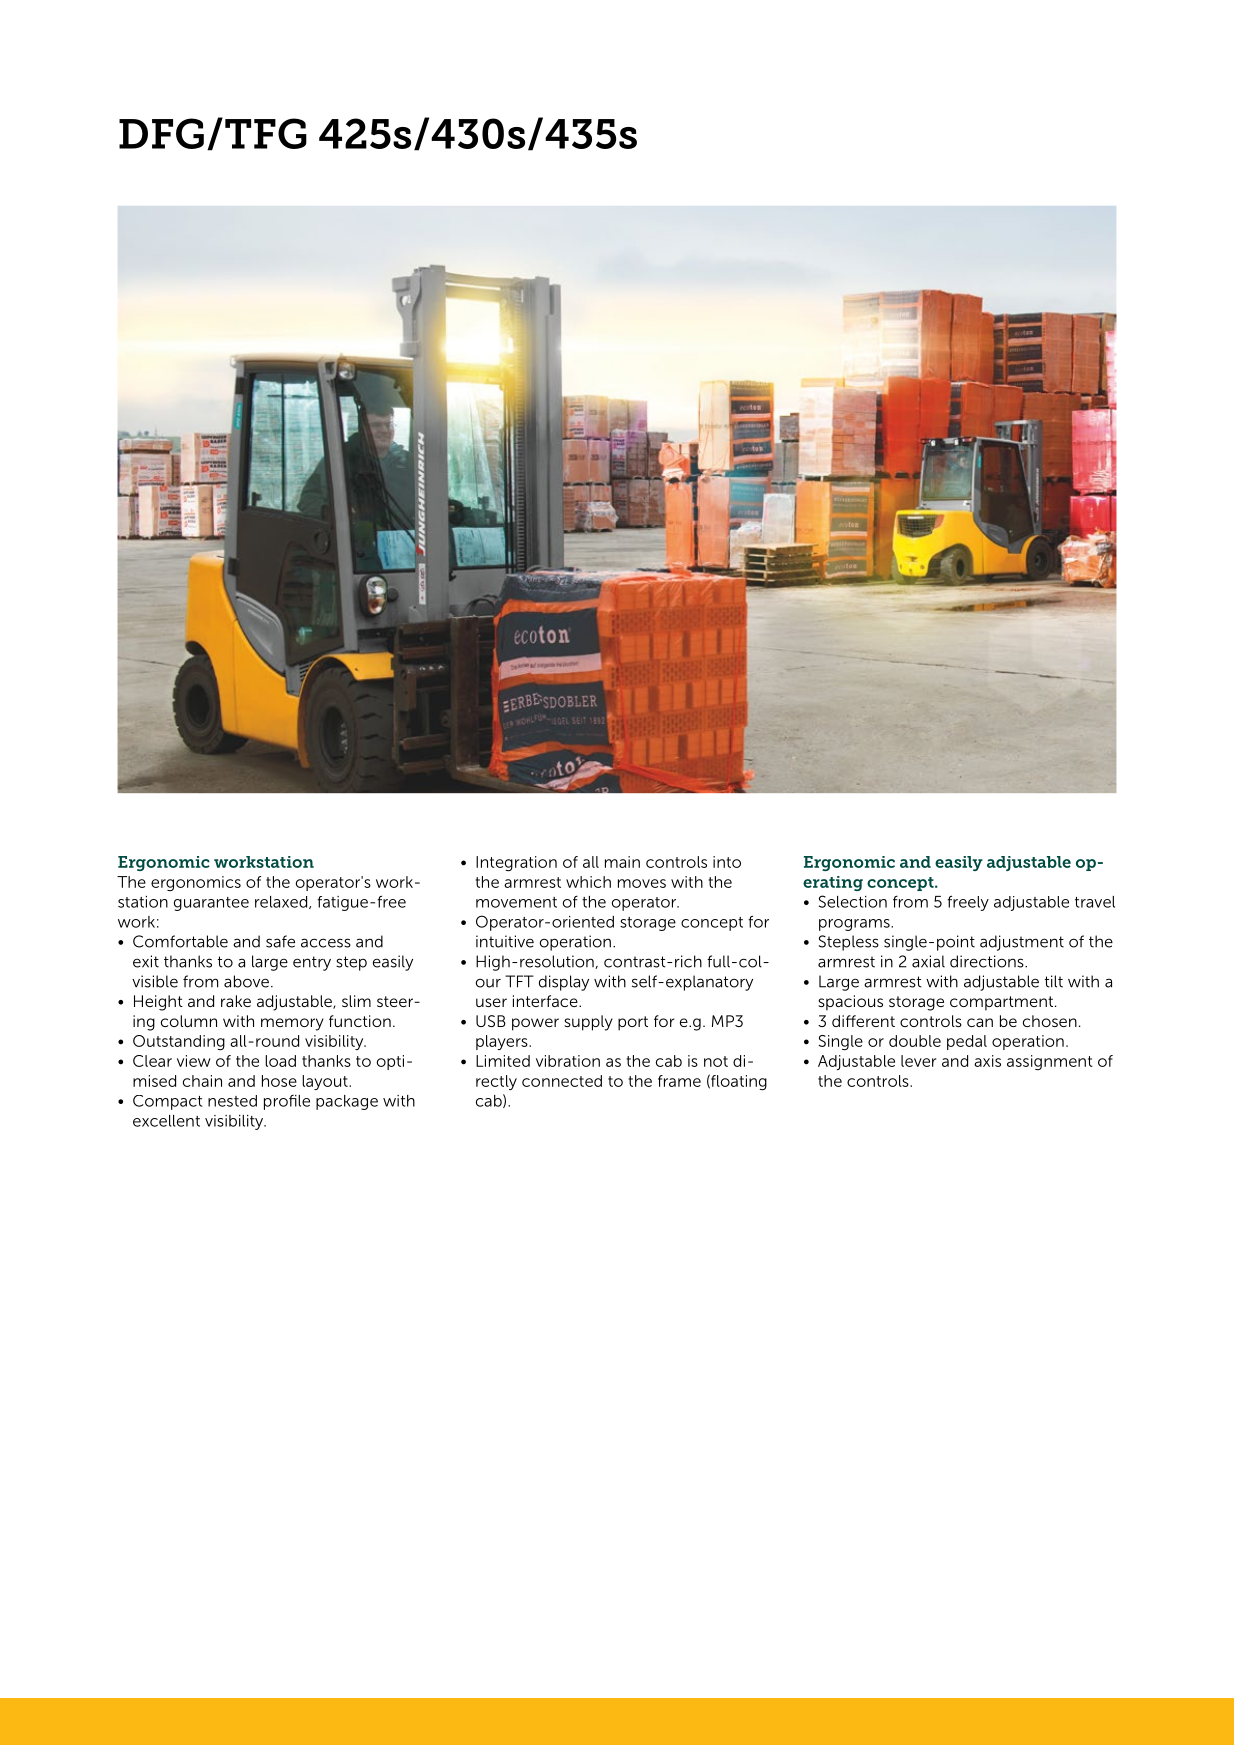  What do you see at coordinates (1003, 1003) in the screenshot?
I see `compartment` at bounding box center [1003, 1003].
